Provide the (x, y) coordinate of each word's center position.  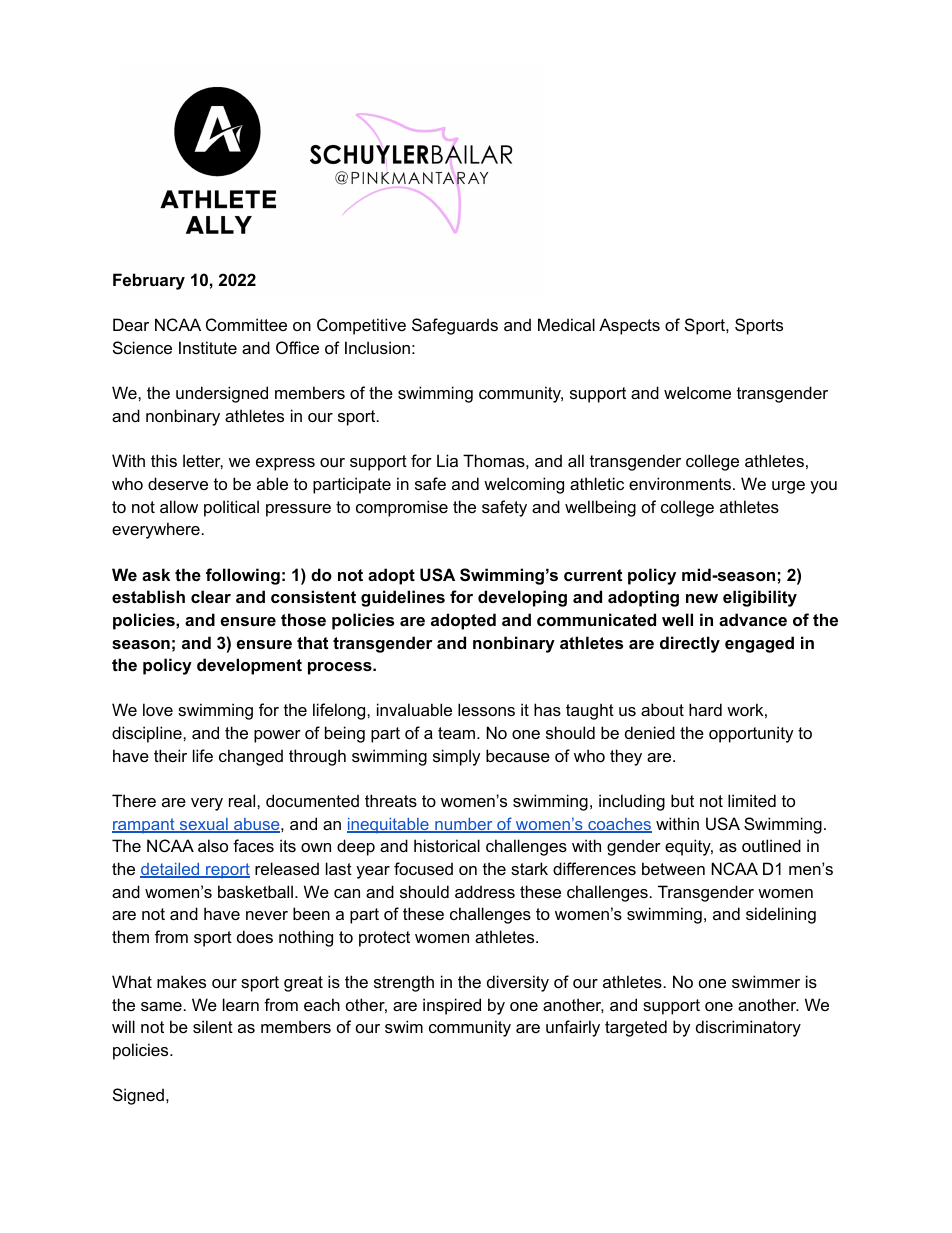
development (249, 666)
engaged (759, 644)
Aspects (629, 326)
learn (241, 1004)
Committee (246, 324)
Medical (566, 324)
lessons (486, 709)
